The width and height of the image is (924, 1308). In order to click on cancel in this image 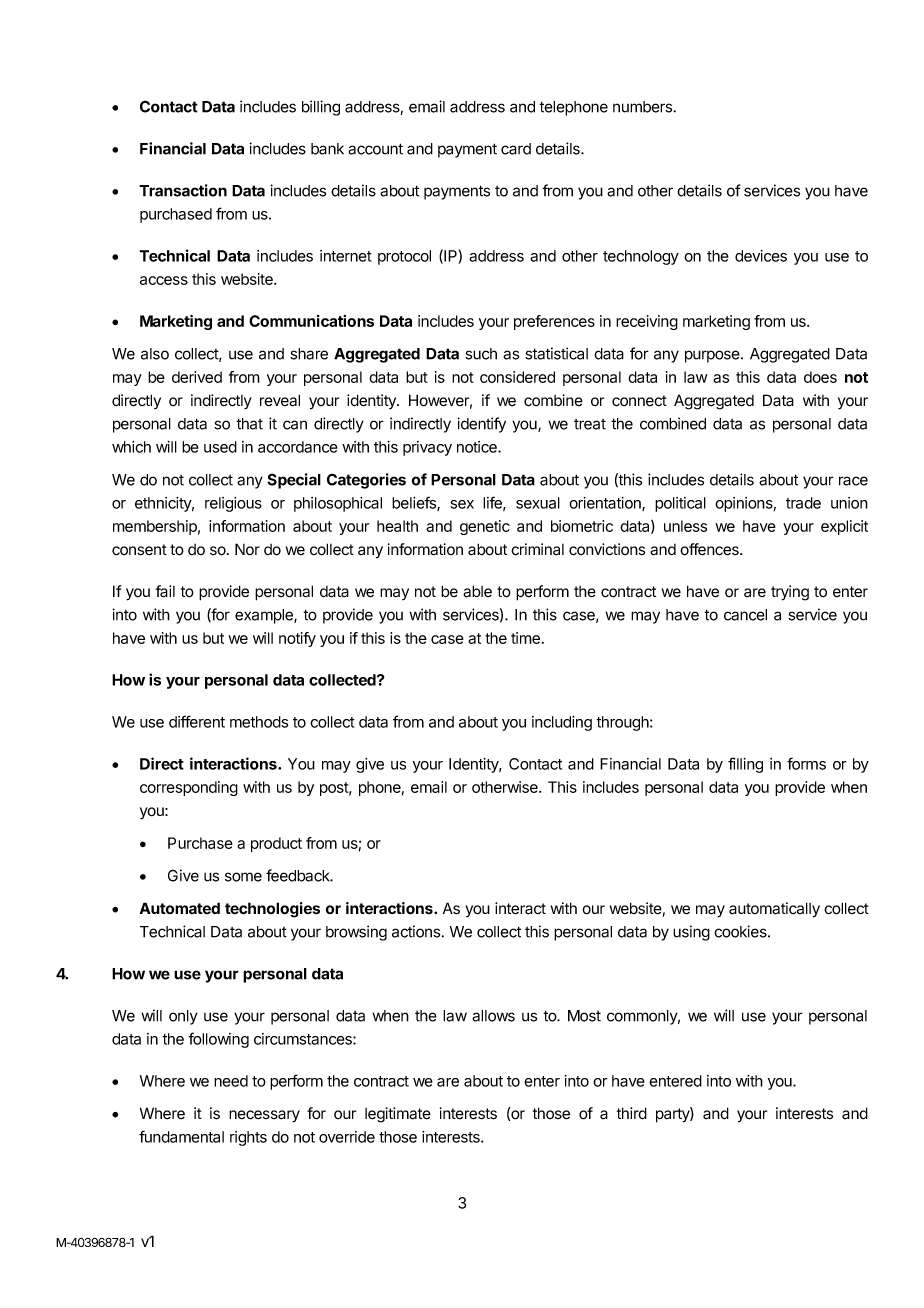, I will do `click(745, 615)`.
